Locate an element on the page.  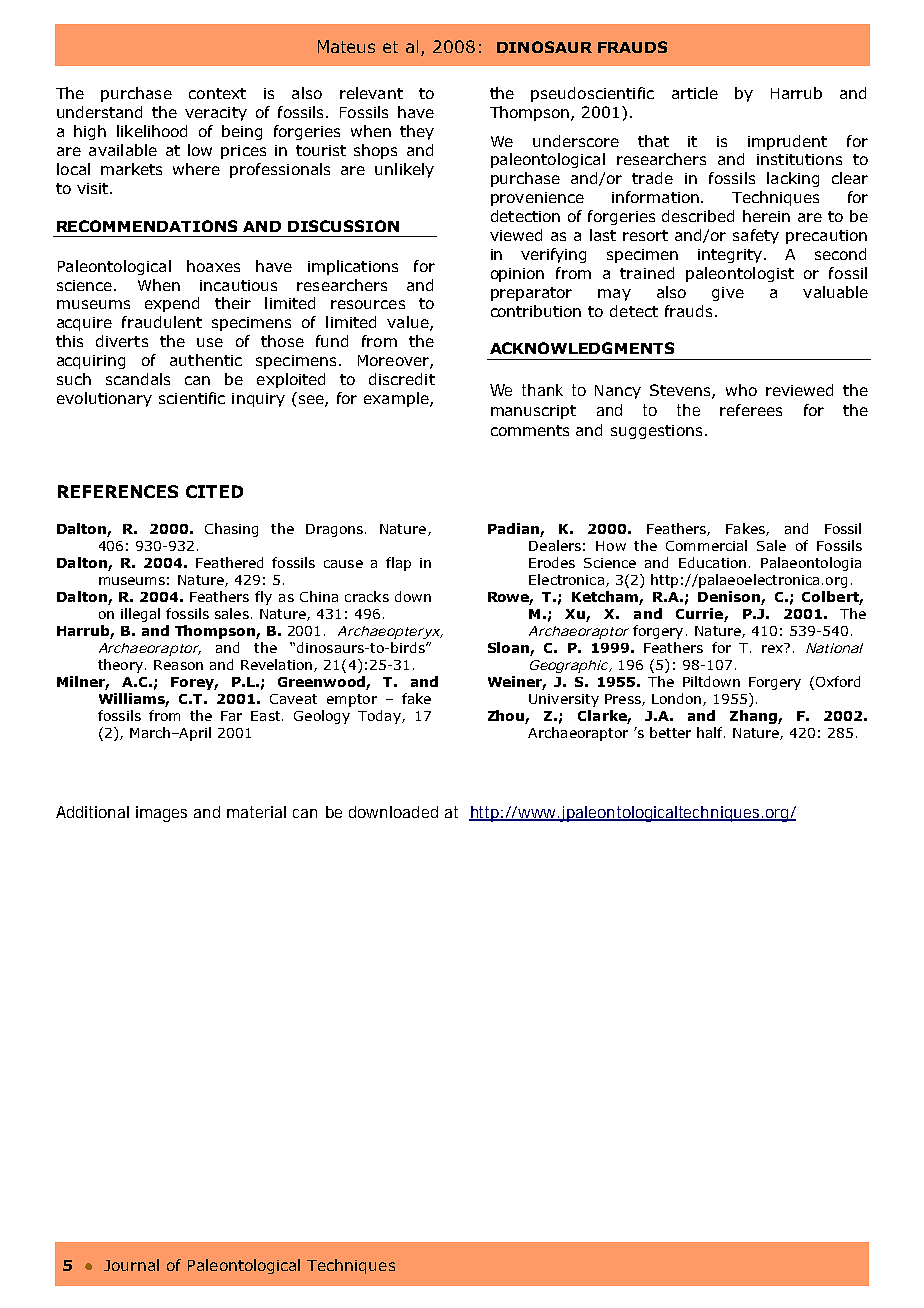
imprudent is located at coordinates (787, 142).
